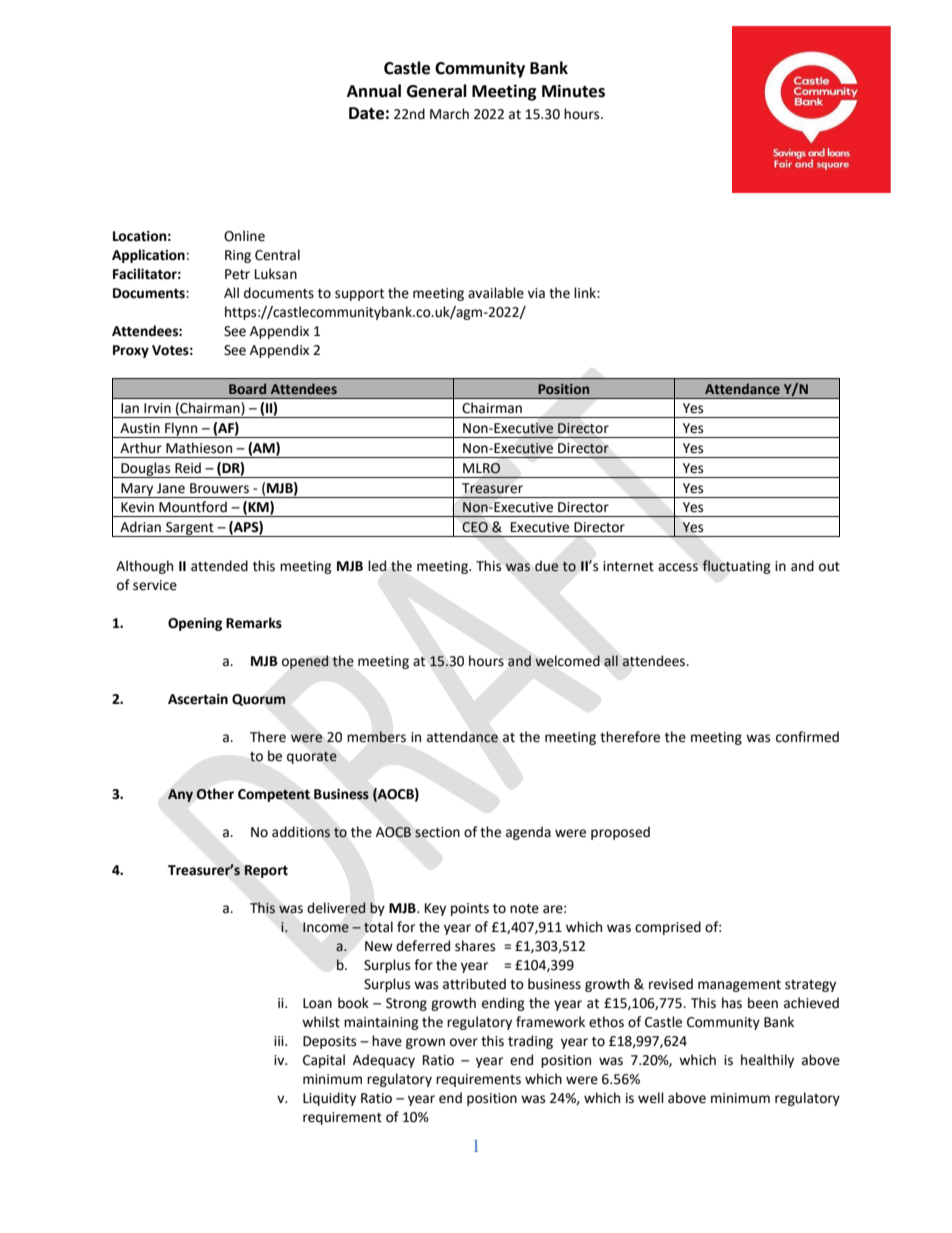  I want to click on Online, so click(244, 236).
